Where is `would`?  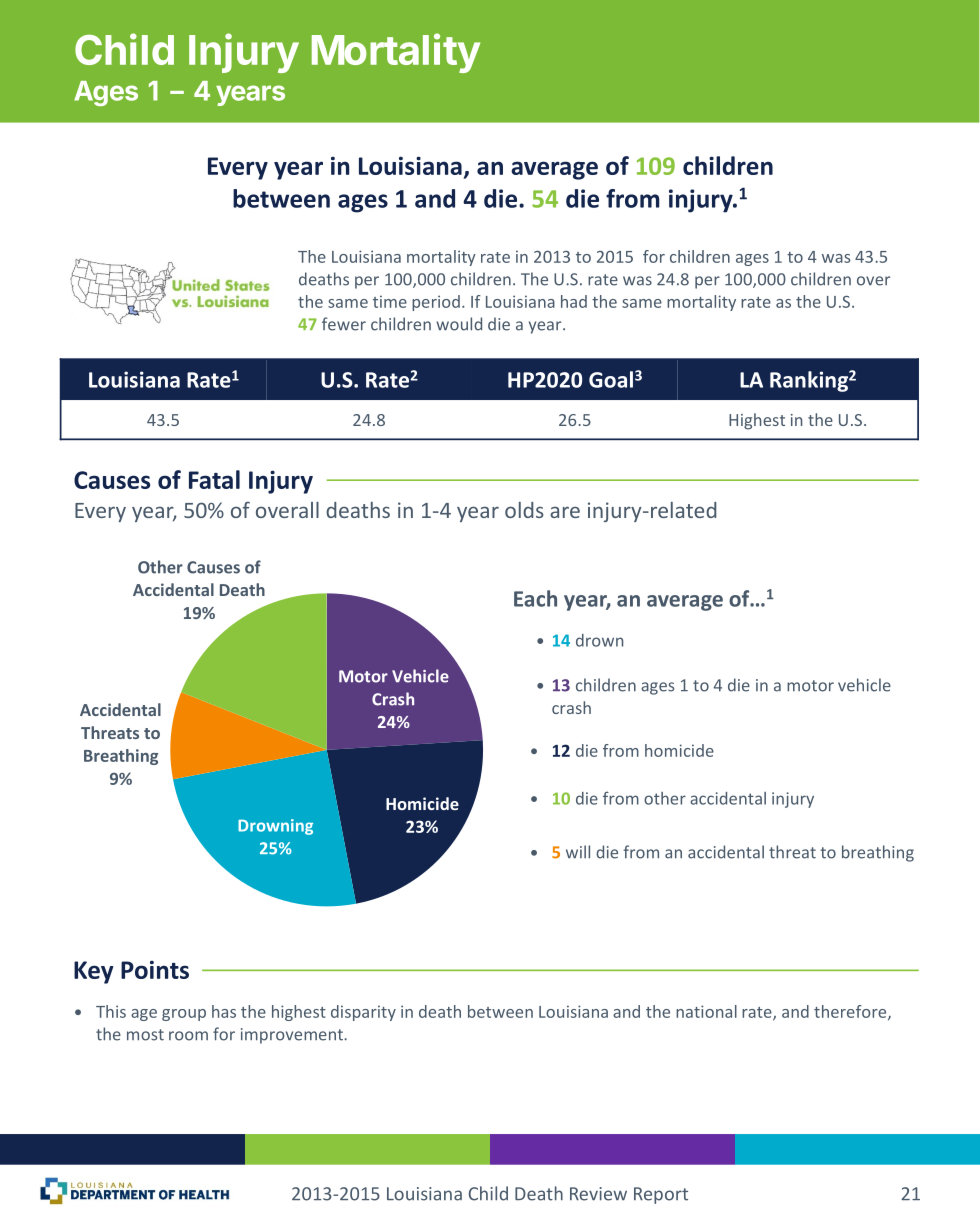 would is located at coordinates (459, 324).
